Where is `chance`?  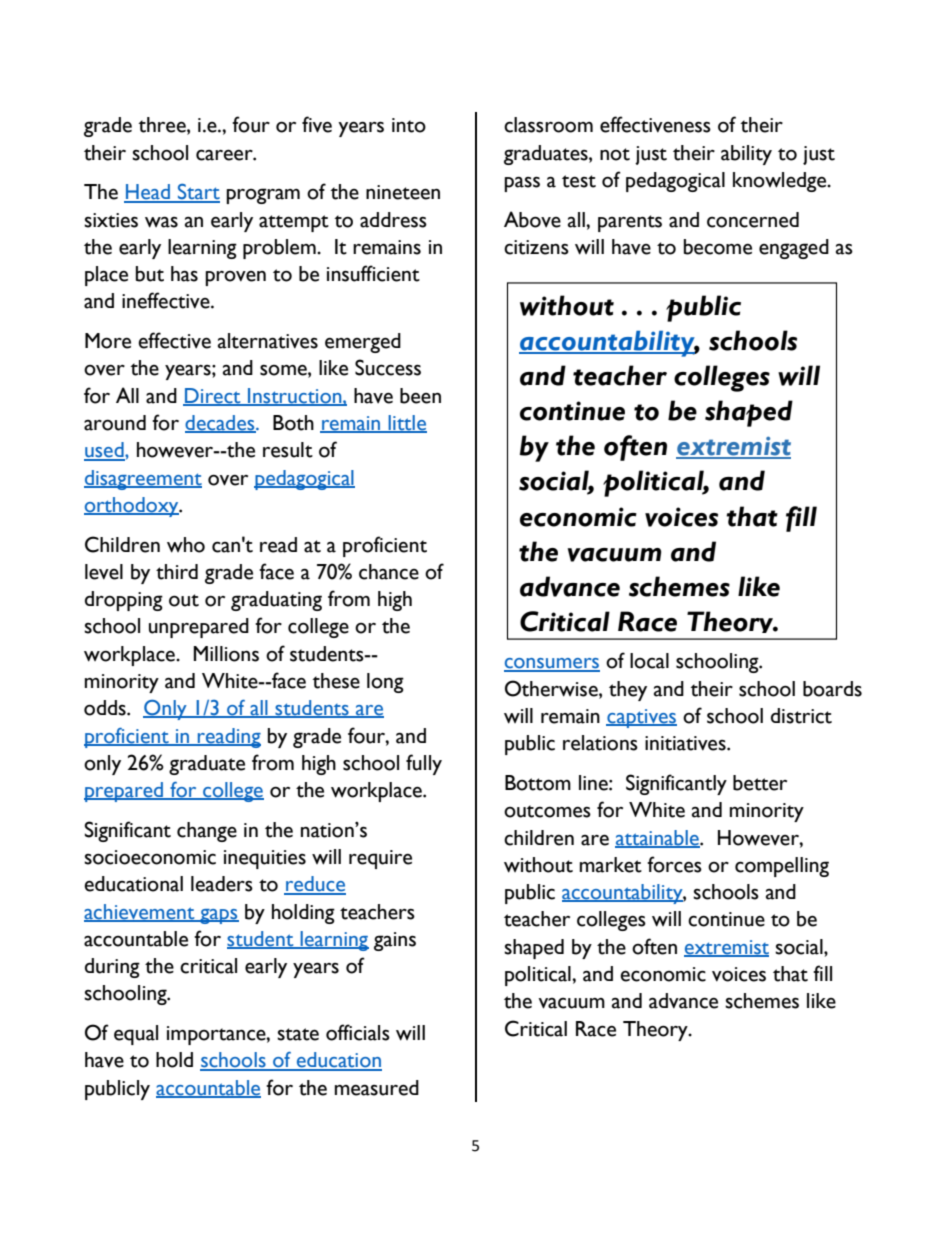
chance is located at coordinates (389, 572).
